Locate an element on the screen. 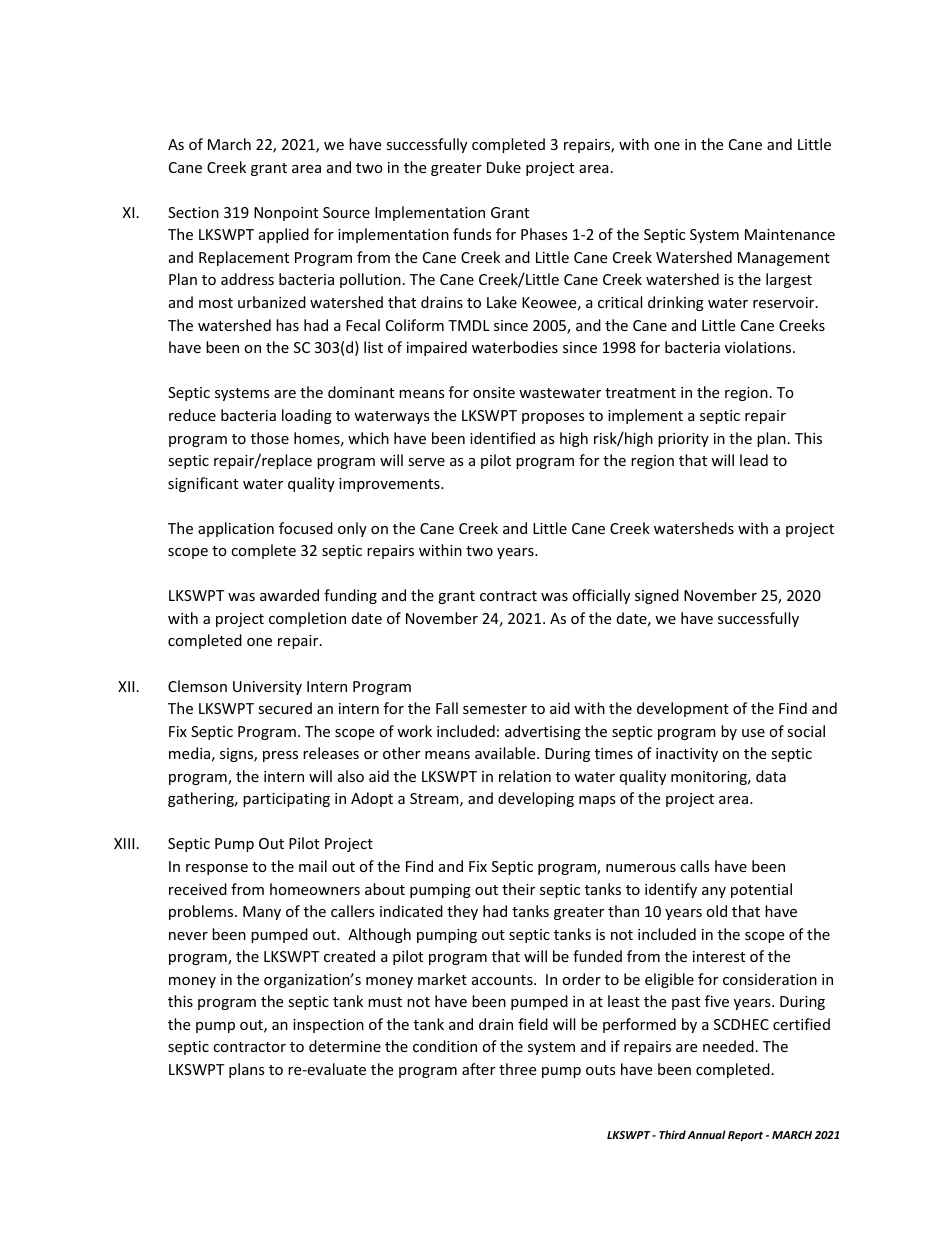  application is located at coordinates (236, 529).
